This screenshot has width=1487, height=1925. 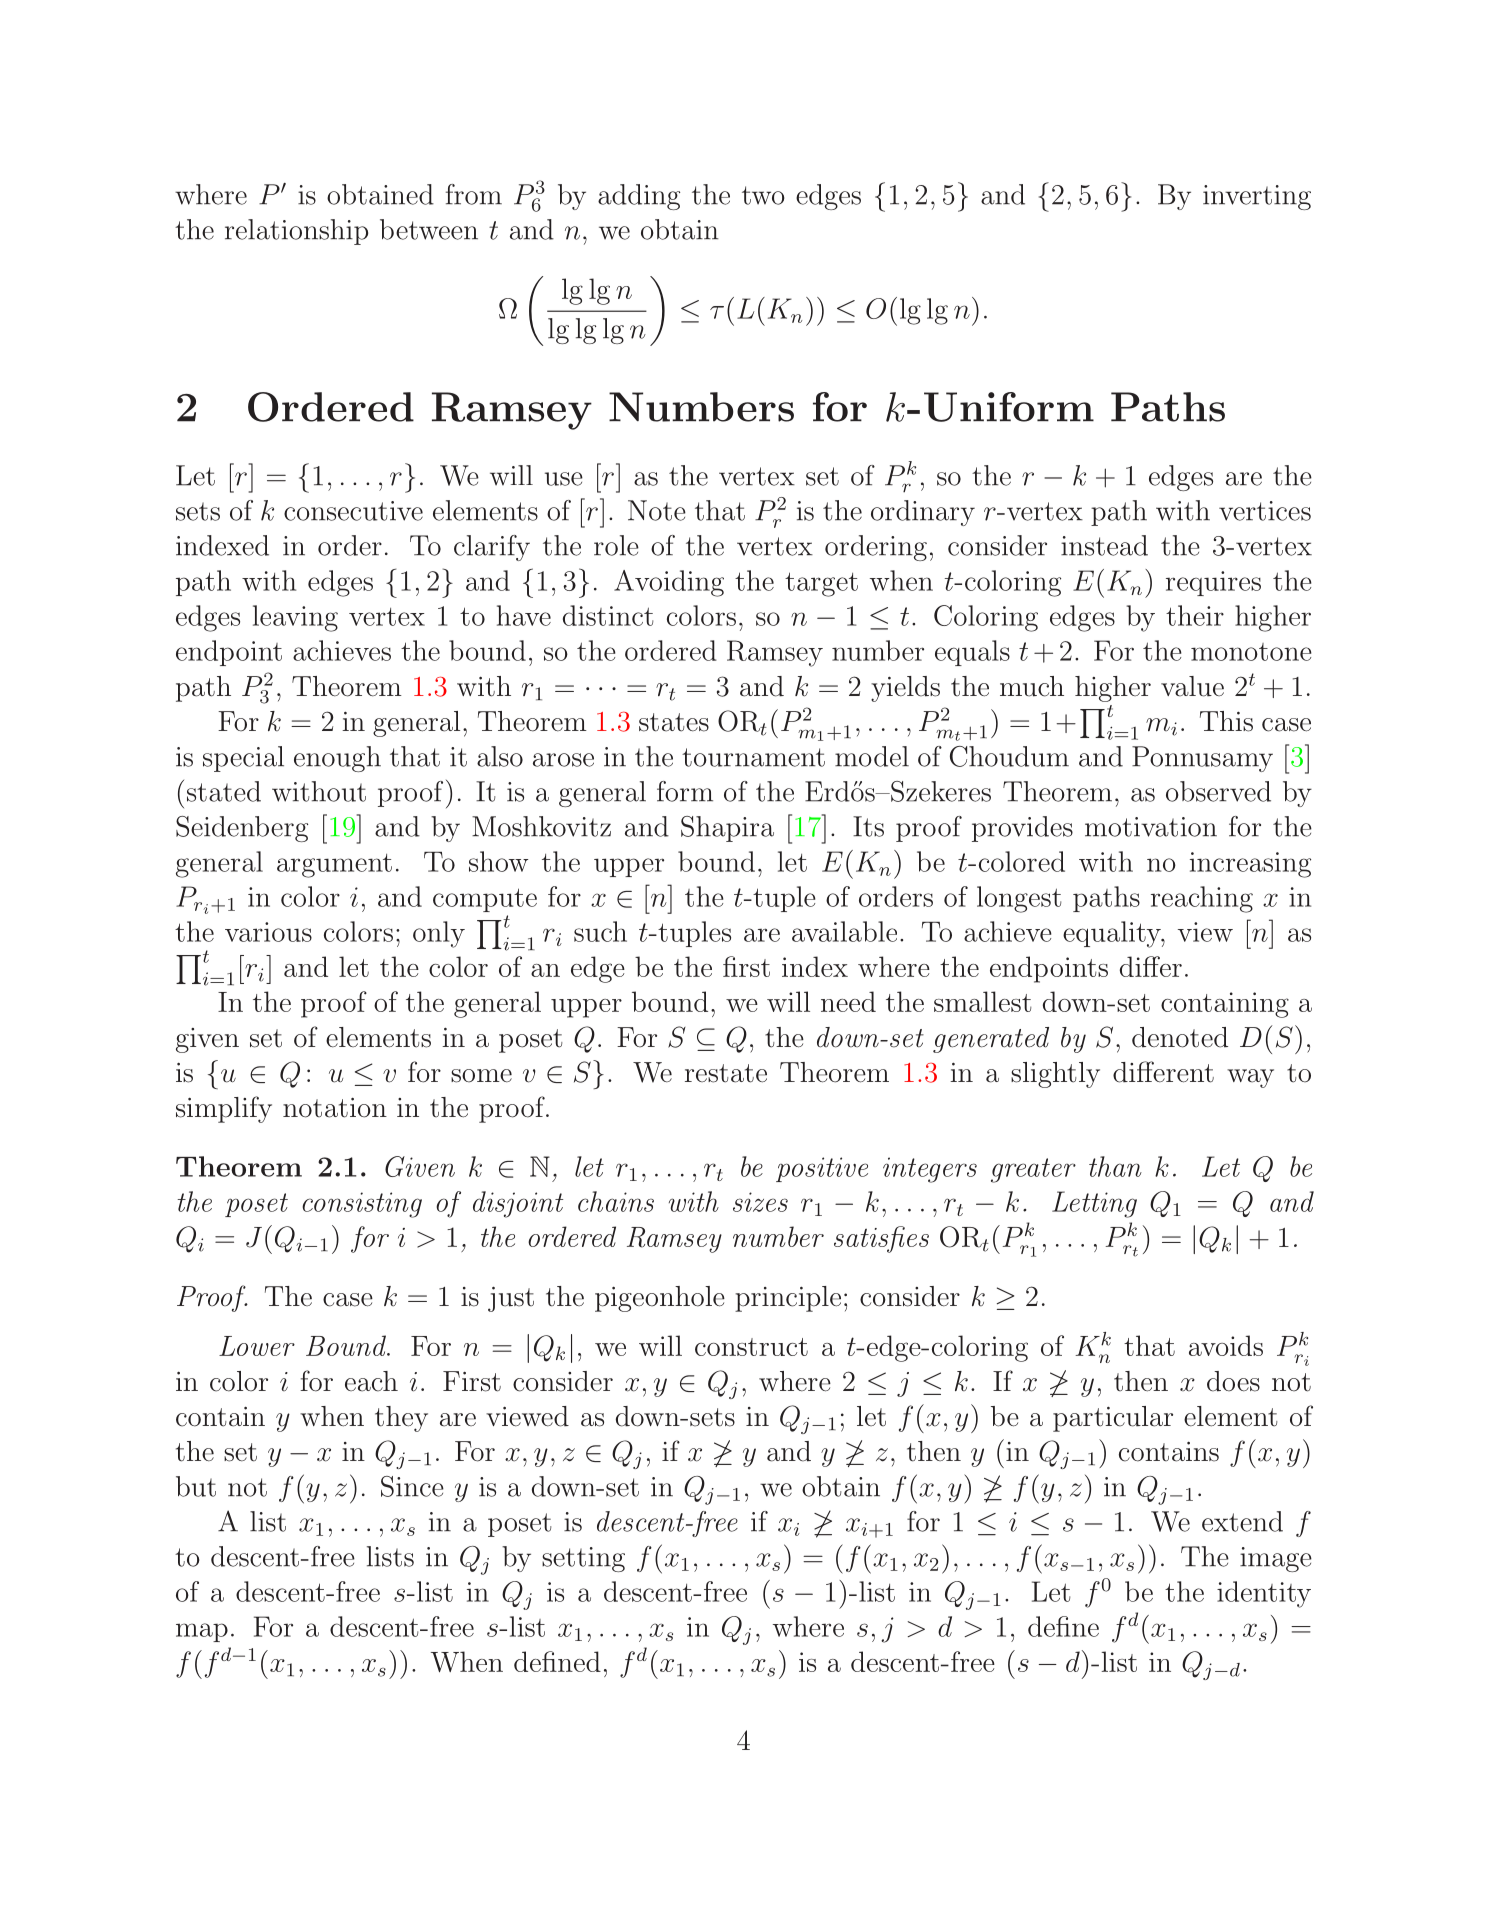 What do you see at coordinates (296, 232) in the screenshot?
I see `relationship` at bounding box center [296, 232].
